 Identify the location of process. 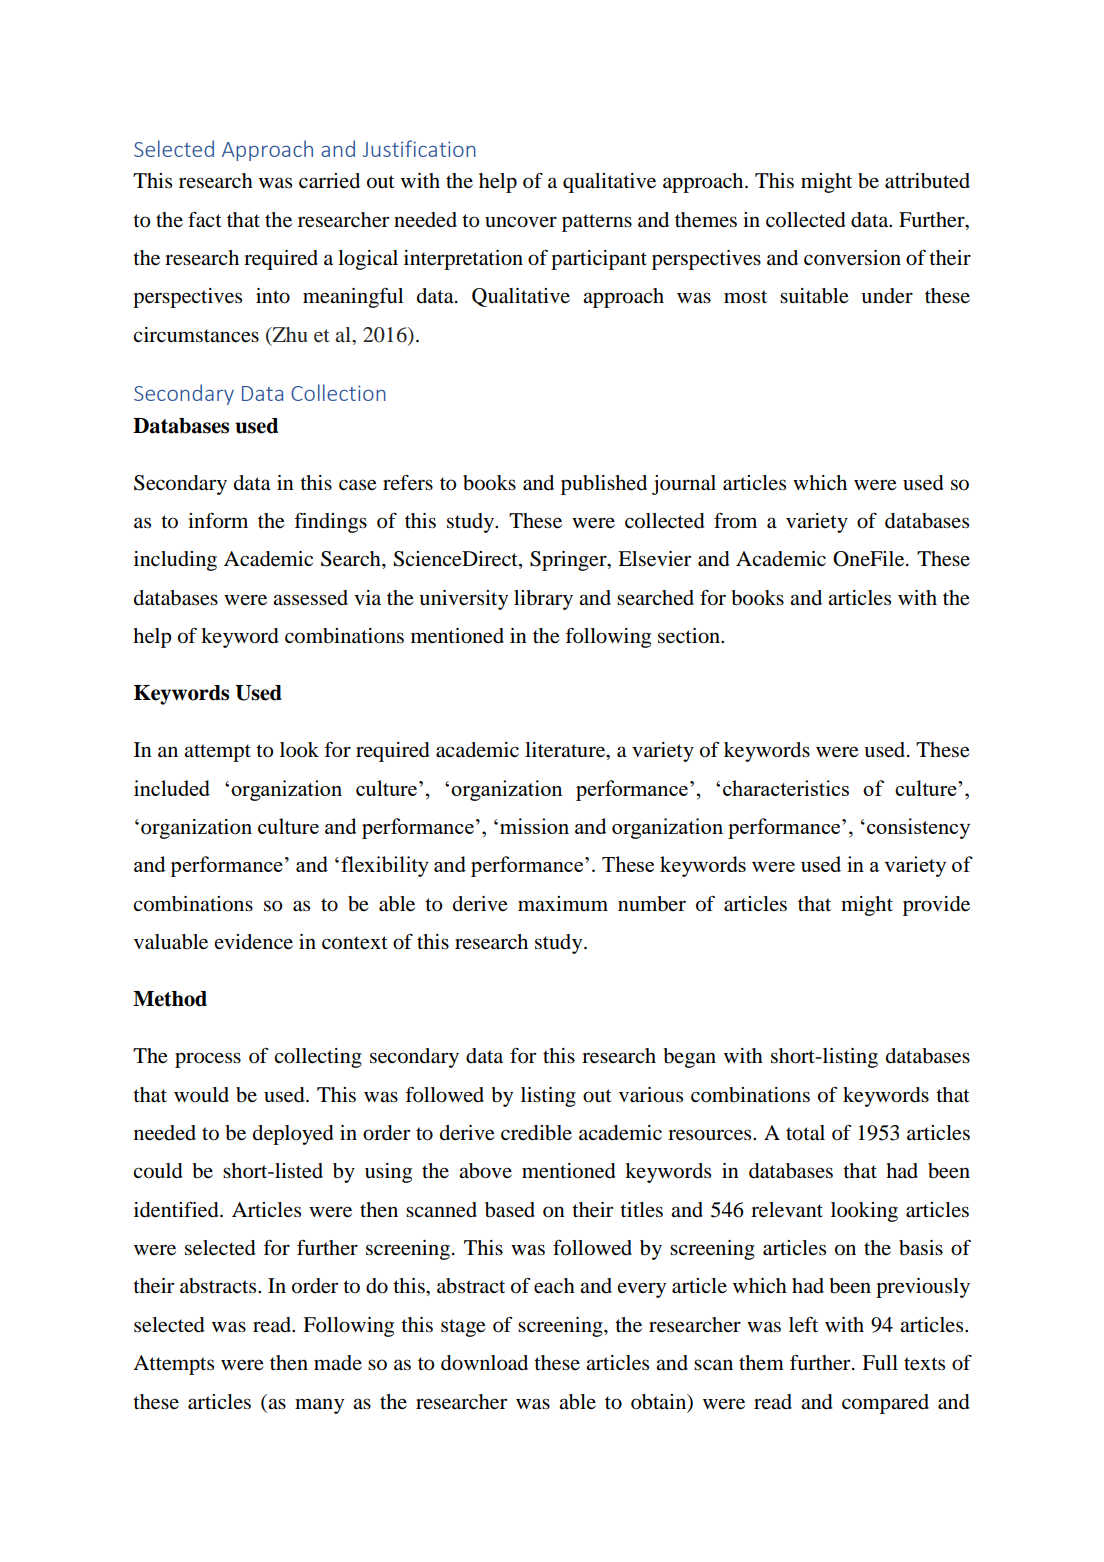
(208, 1060).
